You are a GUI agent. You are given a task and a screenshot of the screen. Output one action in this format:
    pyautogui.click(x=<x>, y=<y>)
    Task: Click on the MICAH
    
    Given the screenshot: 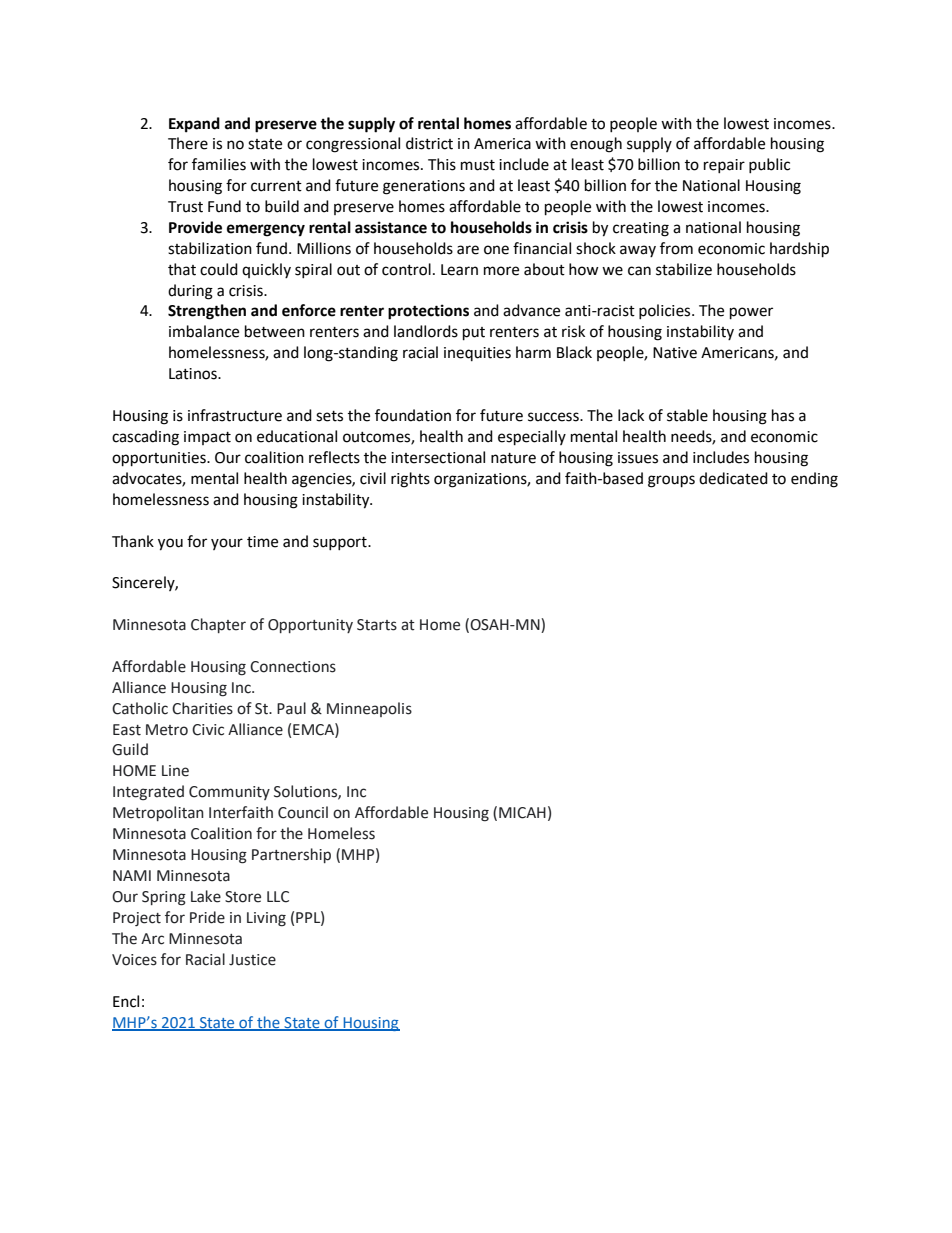 What is the action you would take?
    pyautogui.click(x=522, y=813)
